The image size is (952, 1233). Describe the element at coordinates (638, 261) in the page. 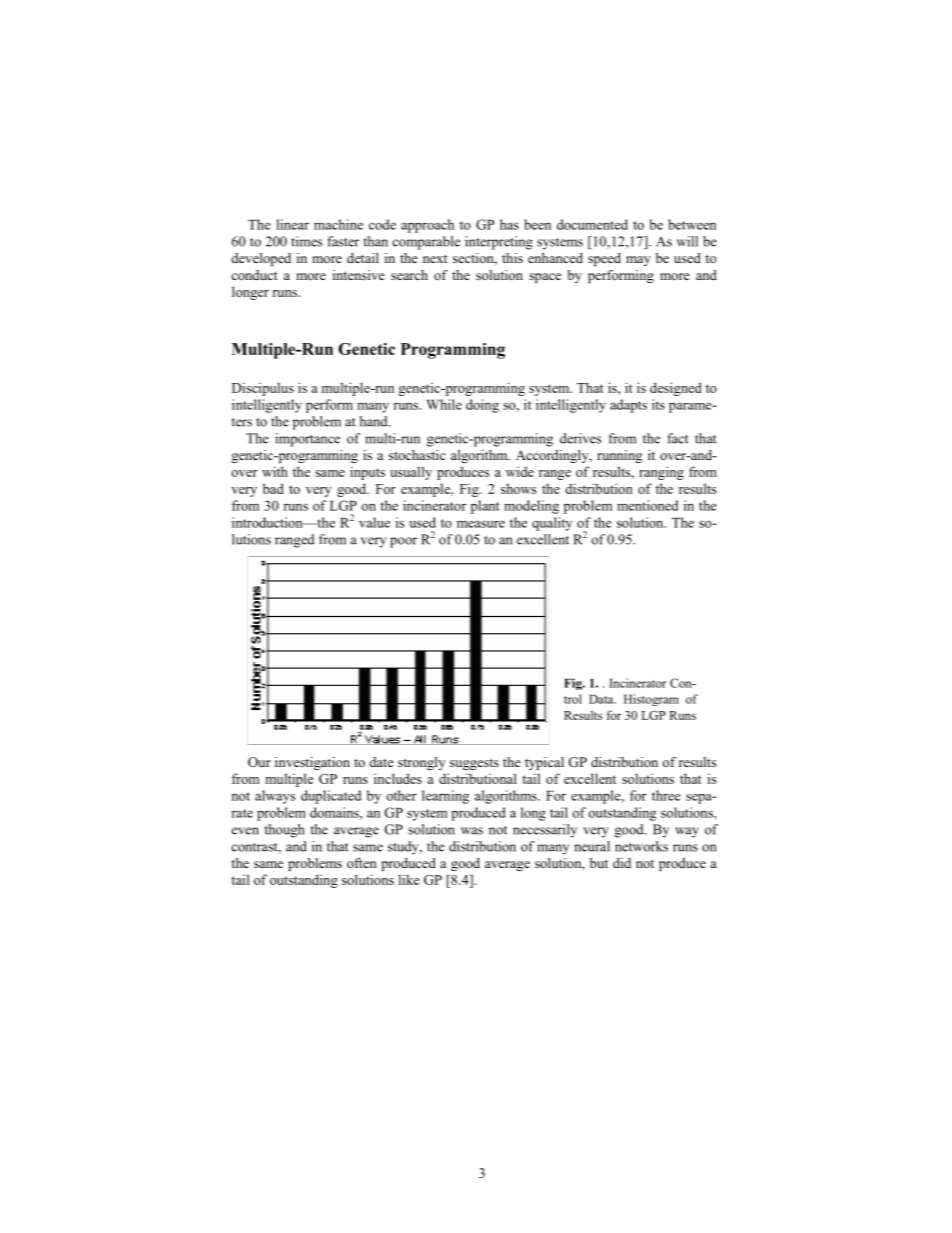

I see `may` at that location.
